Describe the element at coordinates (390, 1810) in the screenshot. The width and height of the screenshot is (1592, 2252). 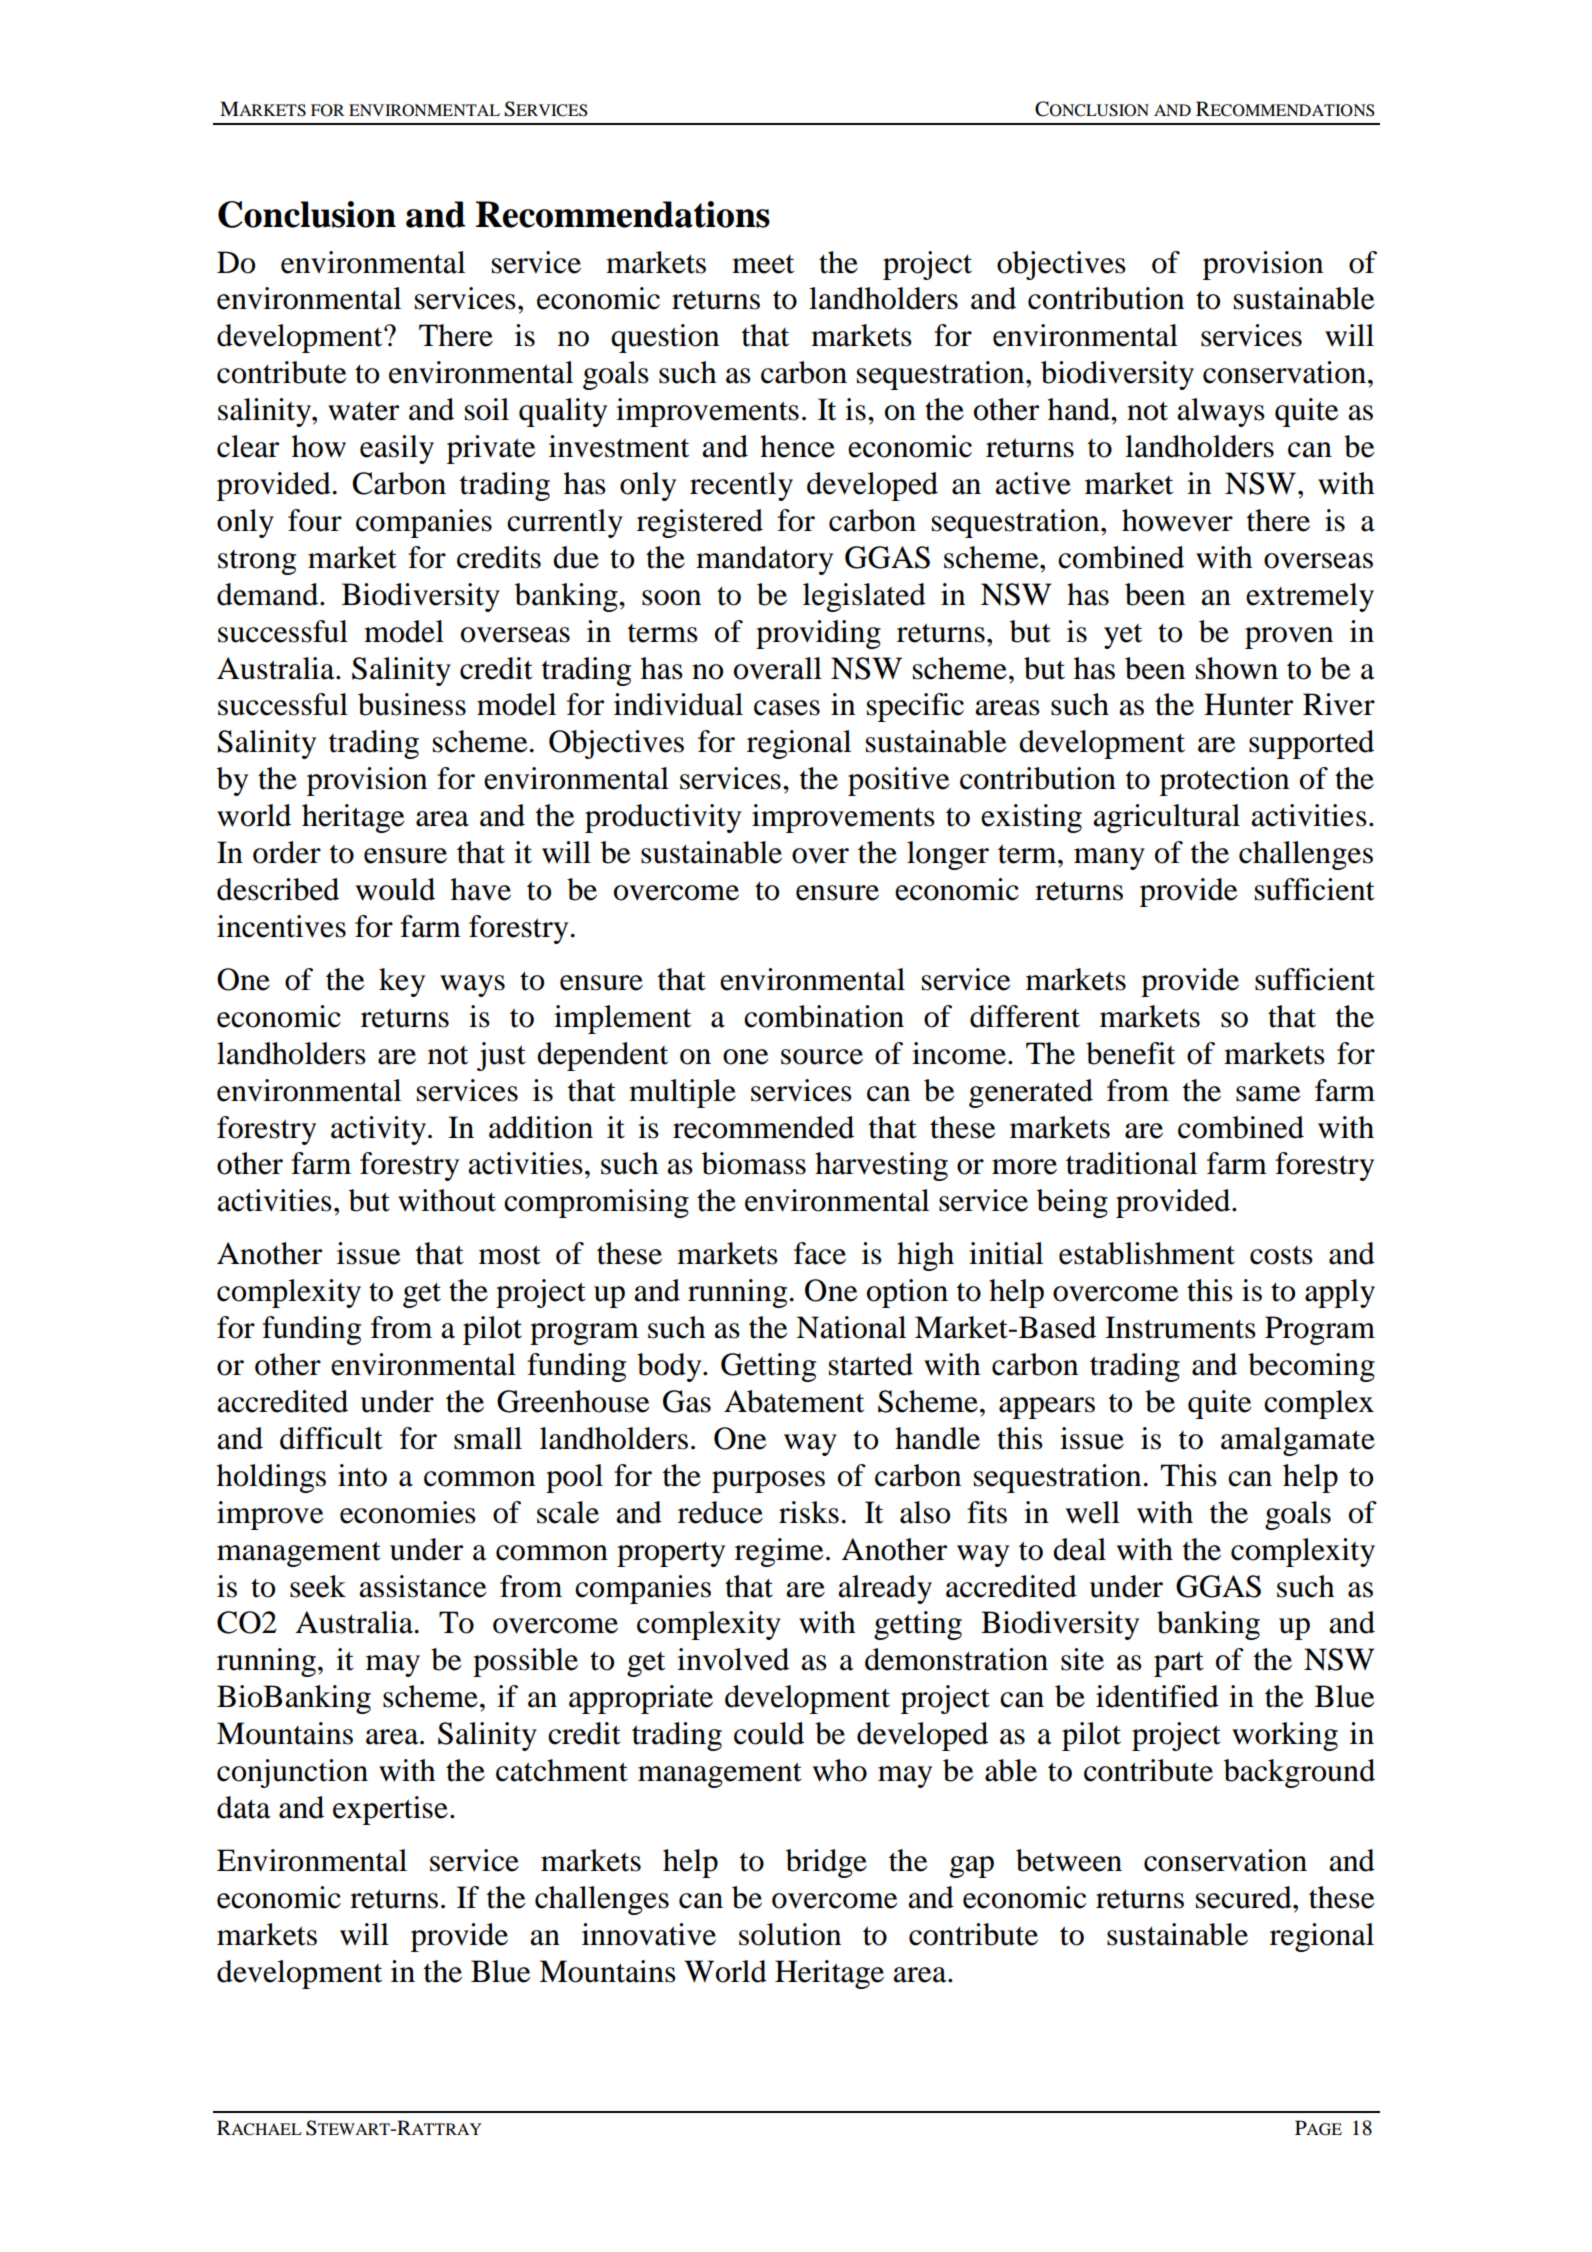
I see `expertise` at that location.
